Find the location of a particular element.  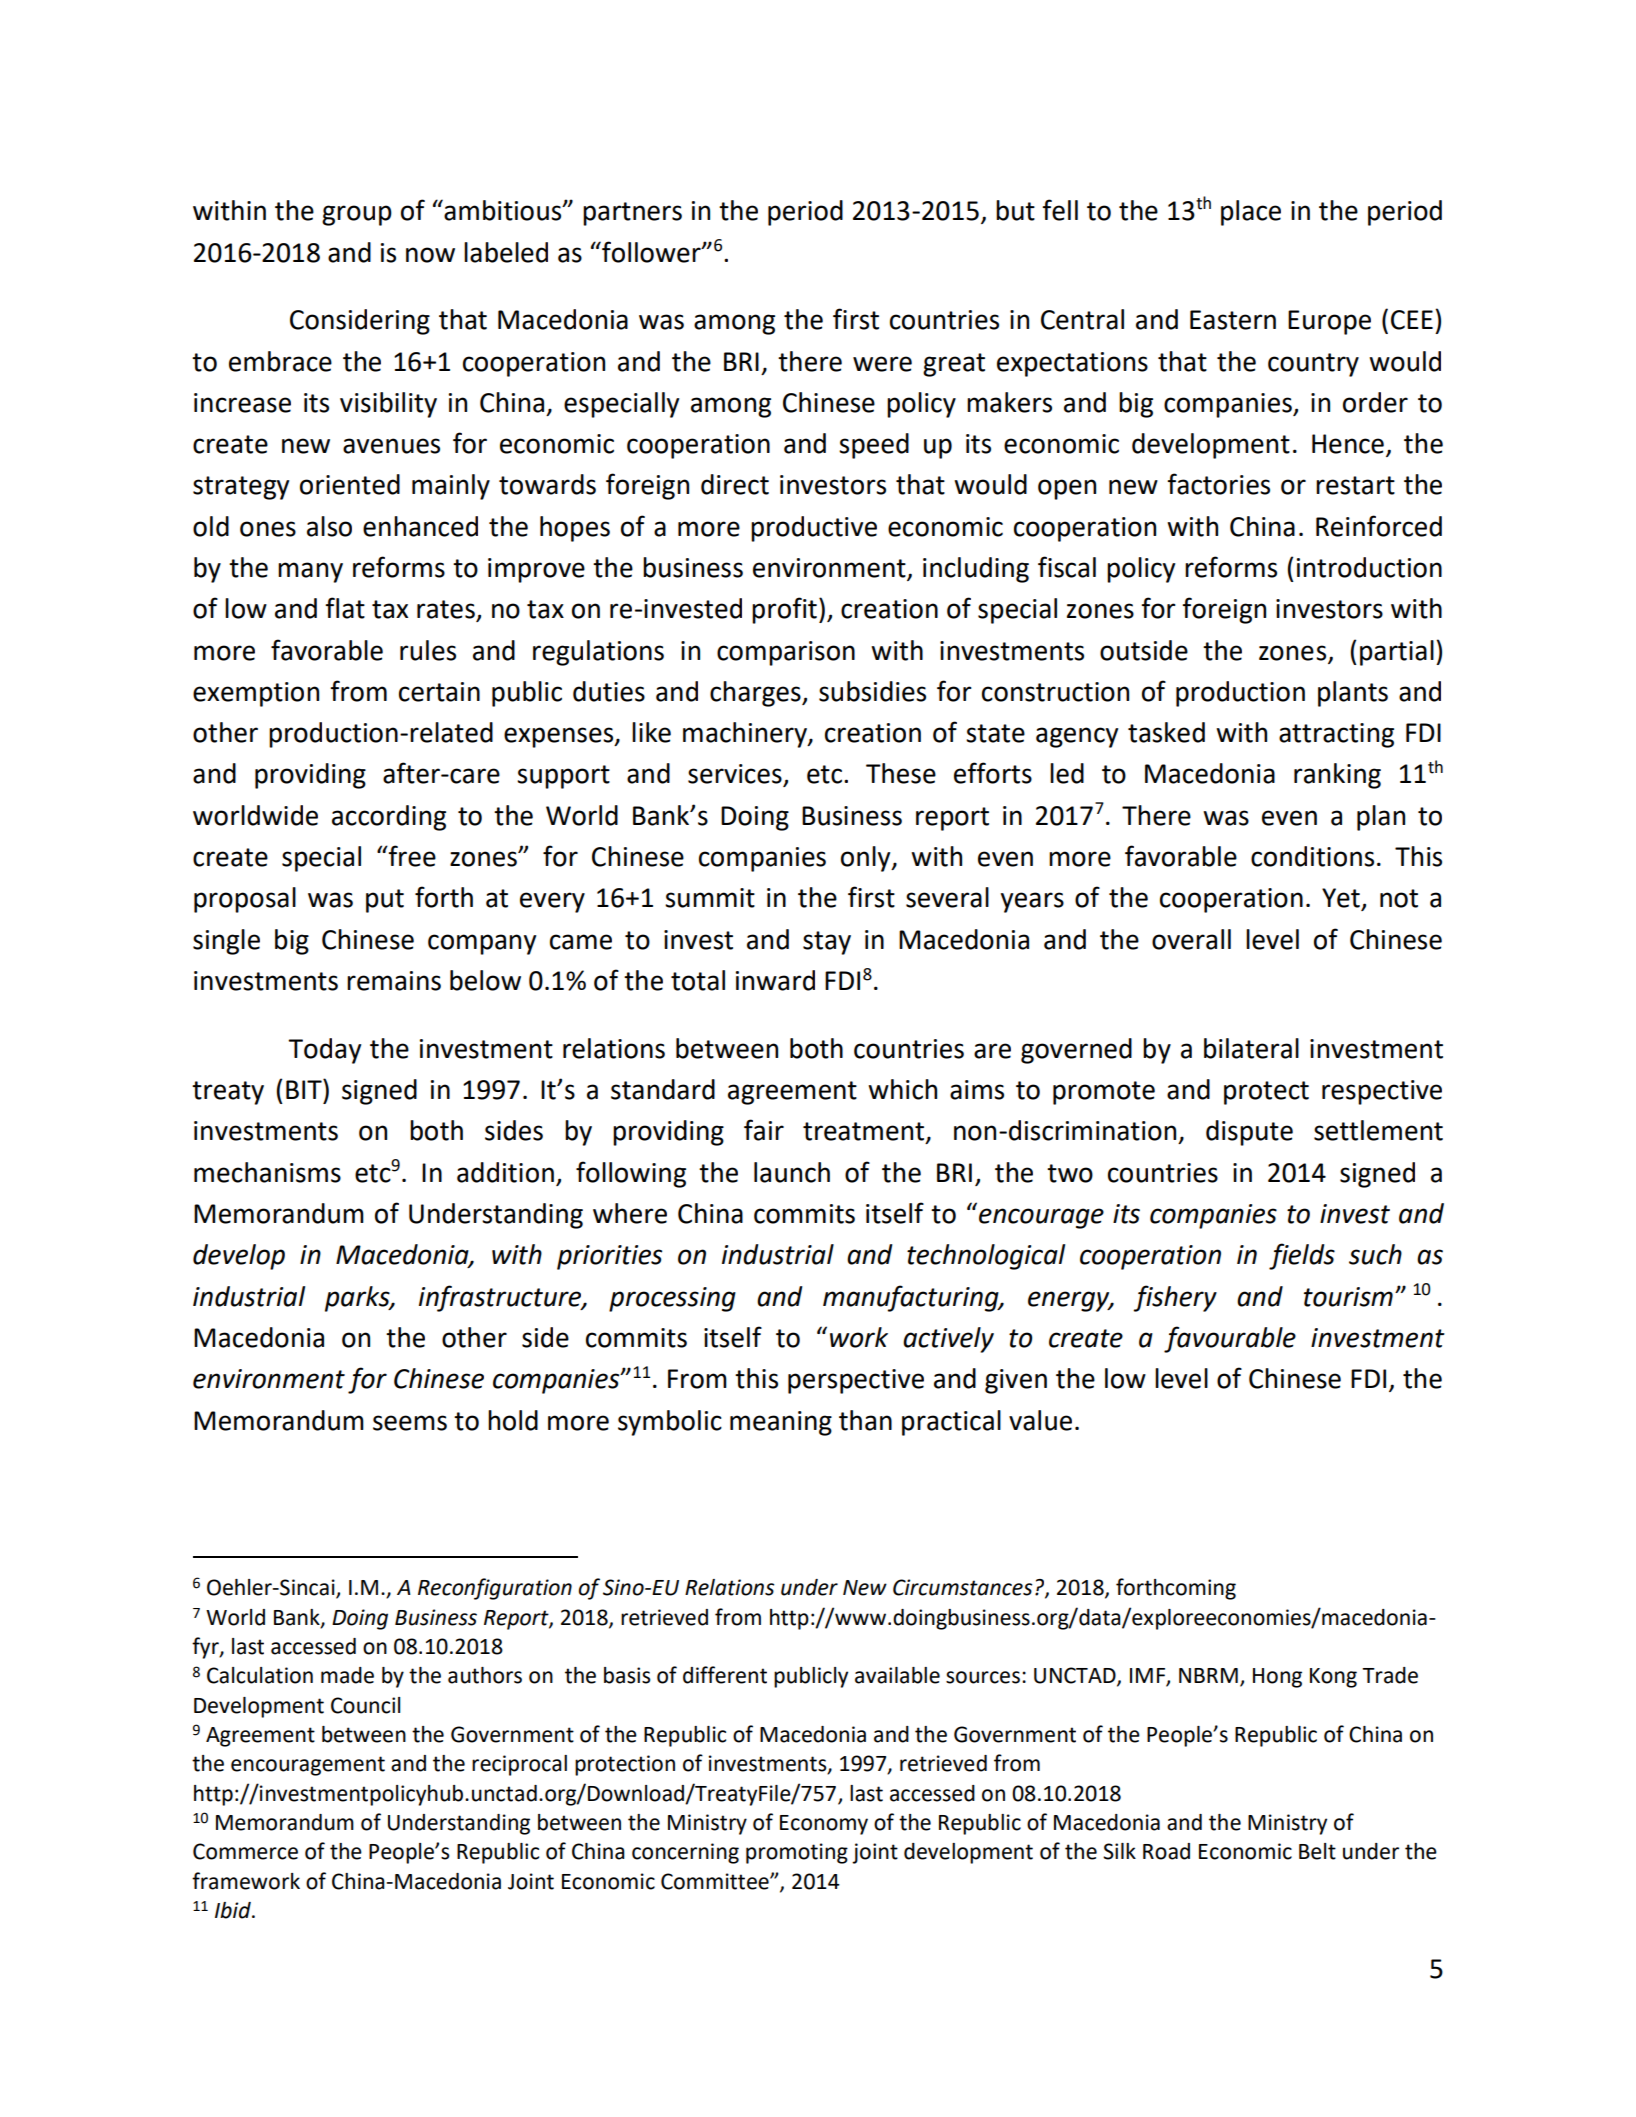

introduction is located at coordinates (1369, 567).
